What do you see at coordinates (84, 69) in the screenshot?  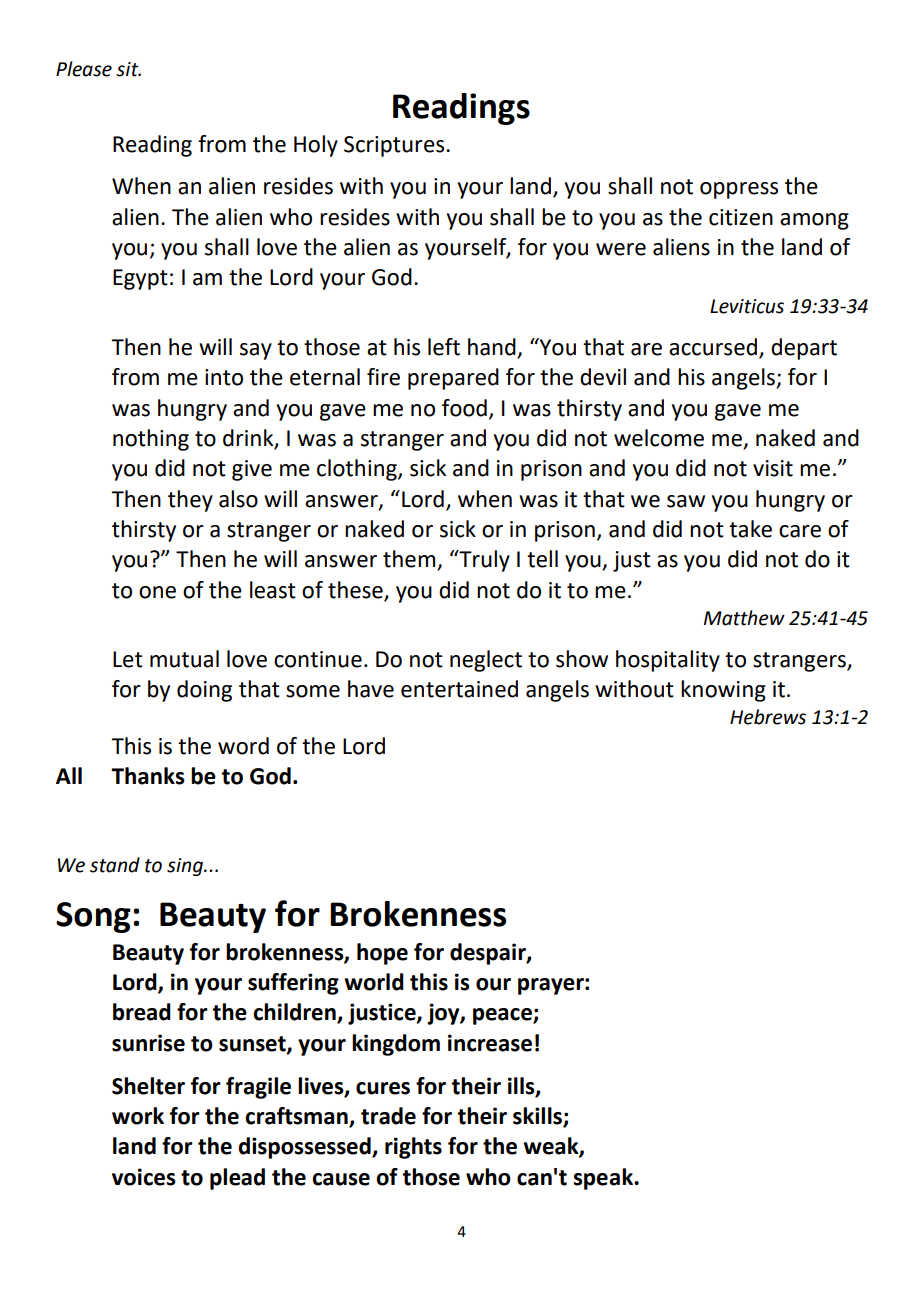 I see `Please` at bounding box center [84, 69].
